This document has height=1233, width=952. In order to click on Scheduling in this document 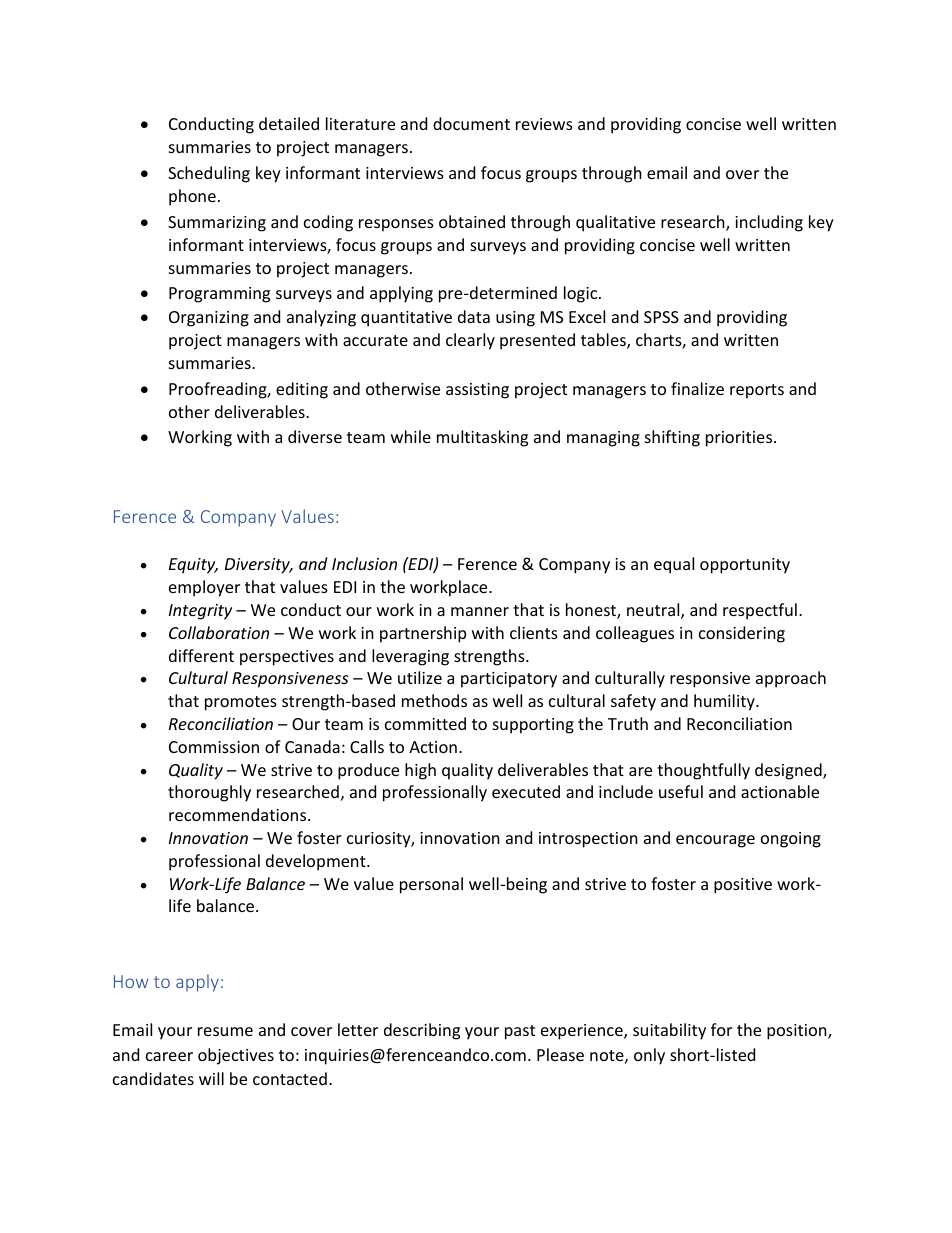, I will do `click(209, 174)`.
